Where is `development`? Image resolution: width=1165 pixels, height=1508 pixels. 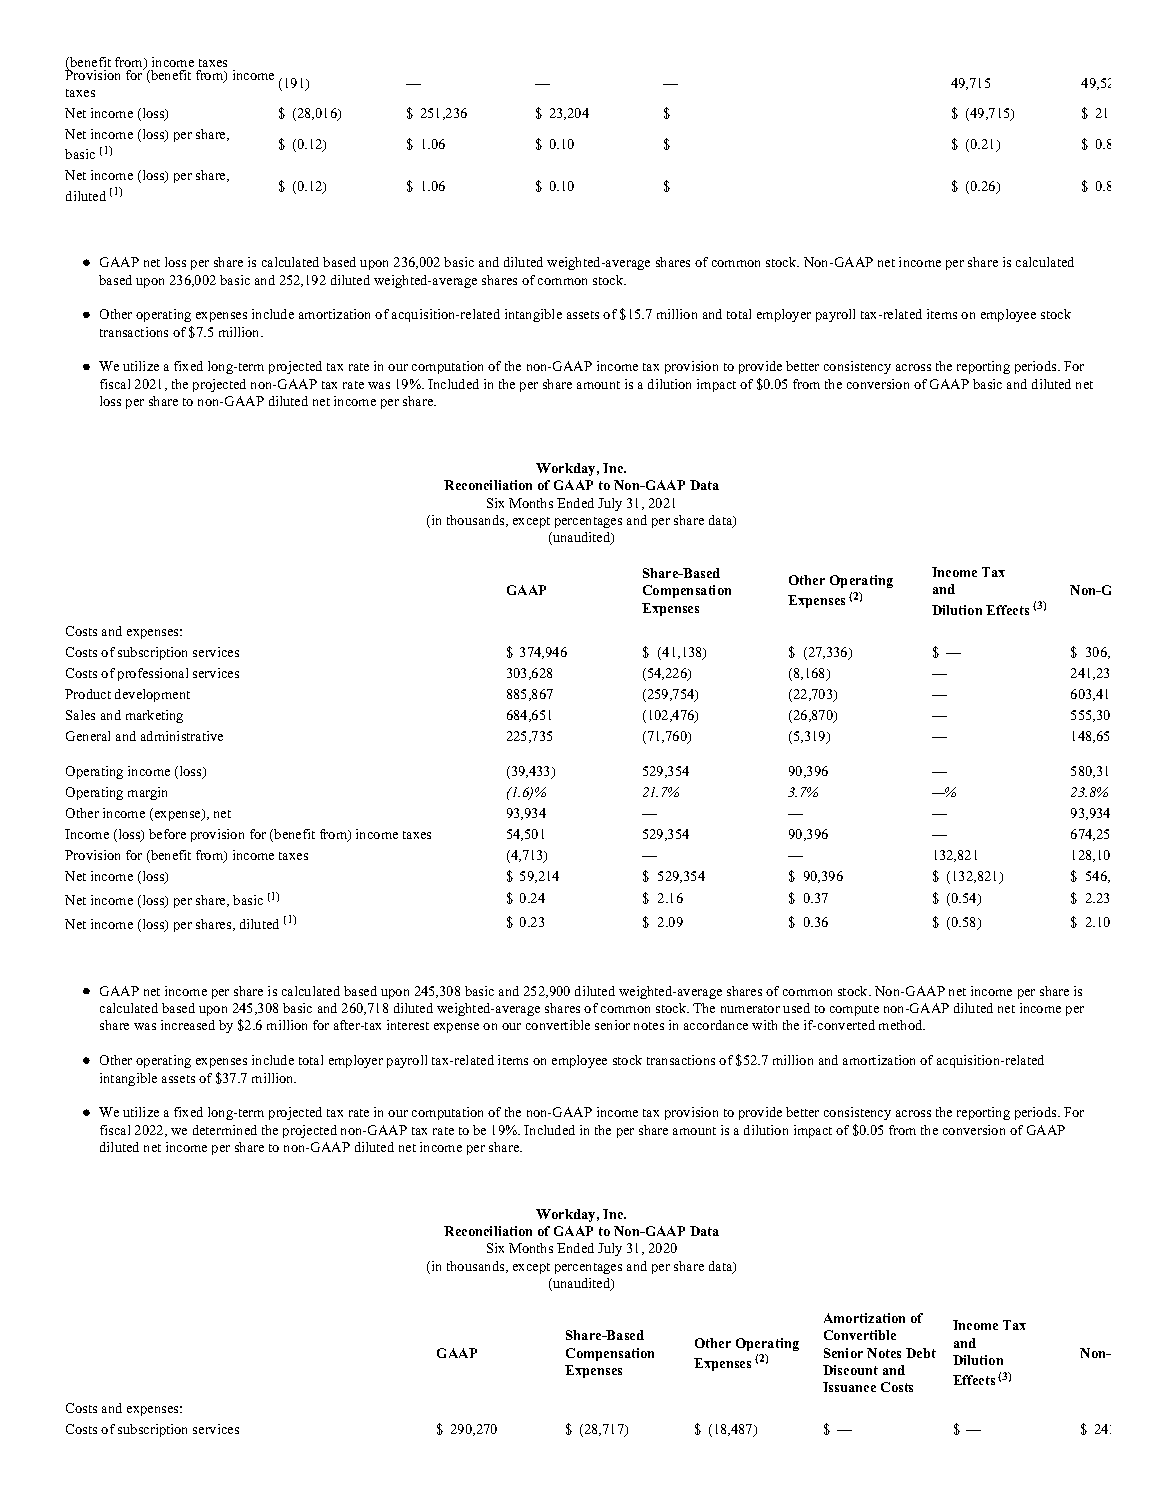
development is located at coordinates (152, 695).
